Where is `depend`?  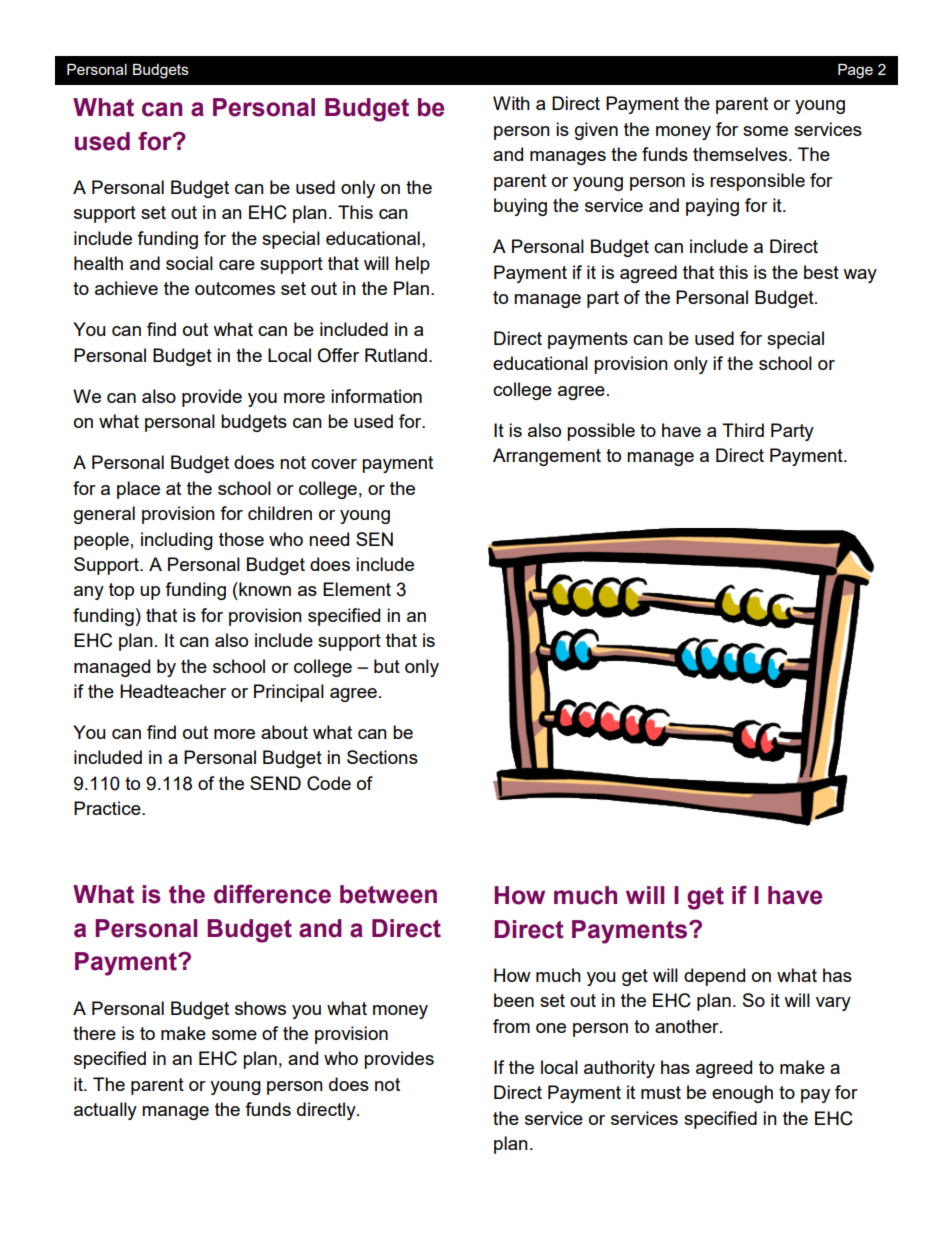
depend is located at coordinates (714, 977).
